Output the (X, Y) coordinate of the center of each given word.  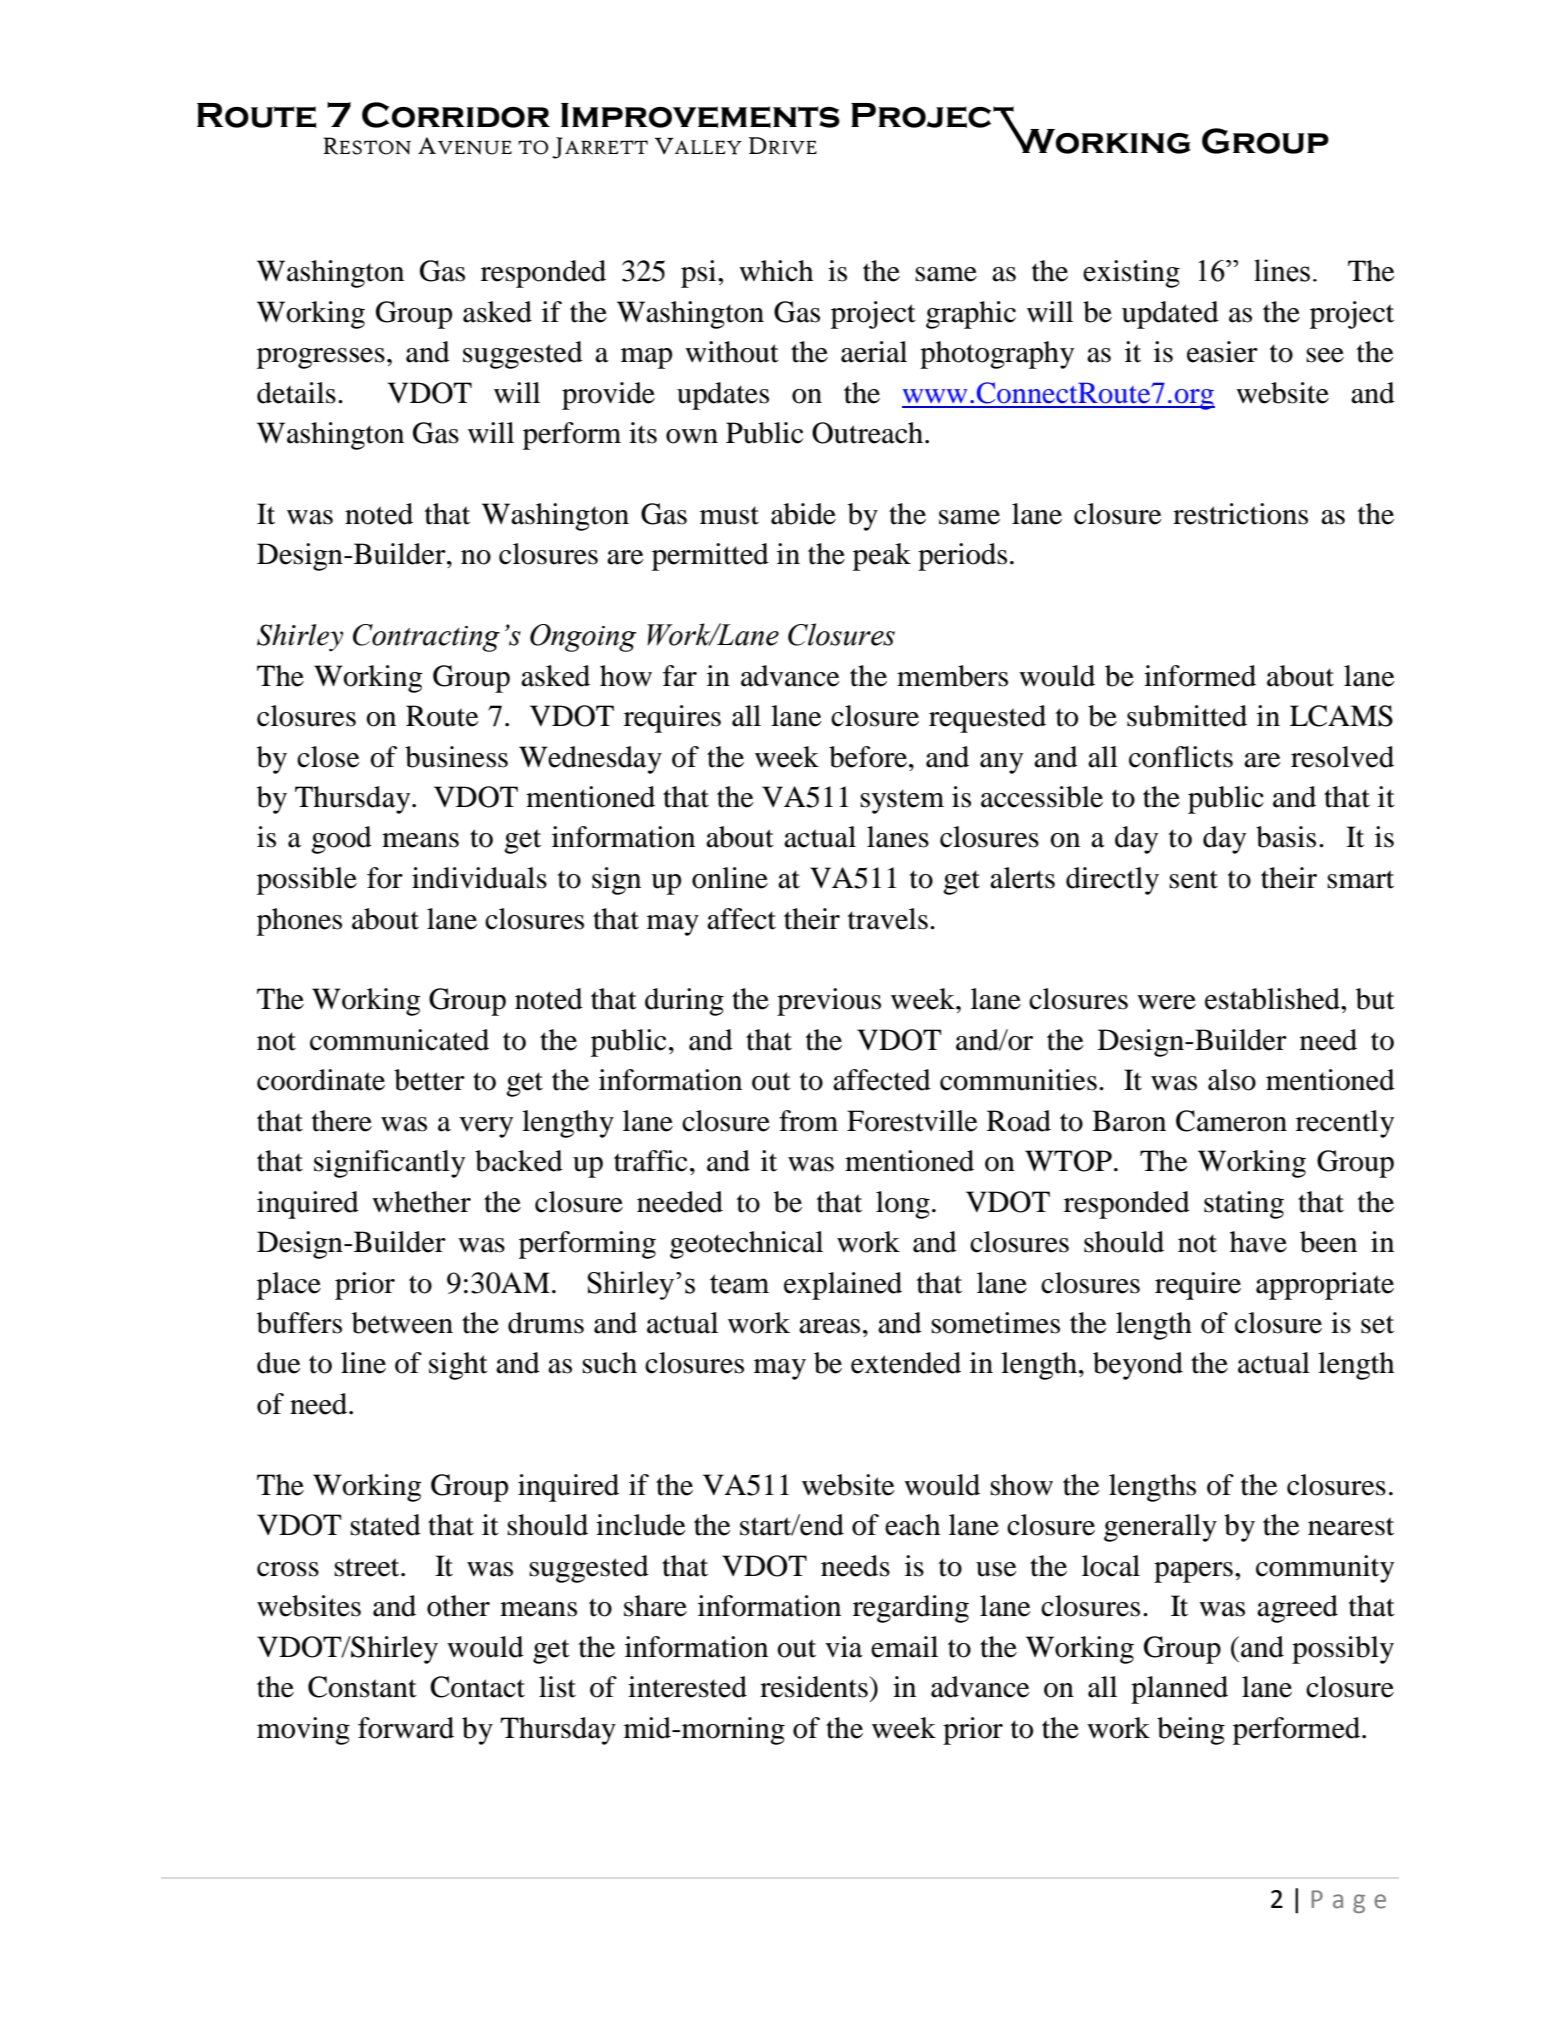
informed (1200, 676)
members (952, 676)
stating (1244, 1205)
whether (421, 1202)
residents (815, 1687)
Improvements (700, 115)
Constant (362, 1687)
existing (1131, 274)
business (456, 757)
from (808, 1121)
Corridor (456, 115)
